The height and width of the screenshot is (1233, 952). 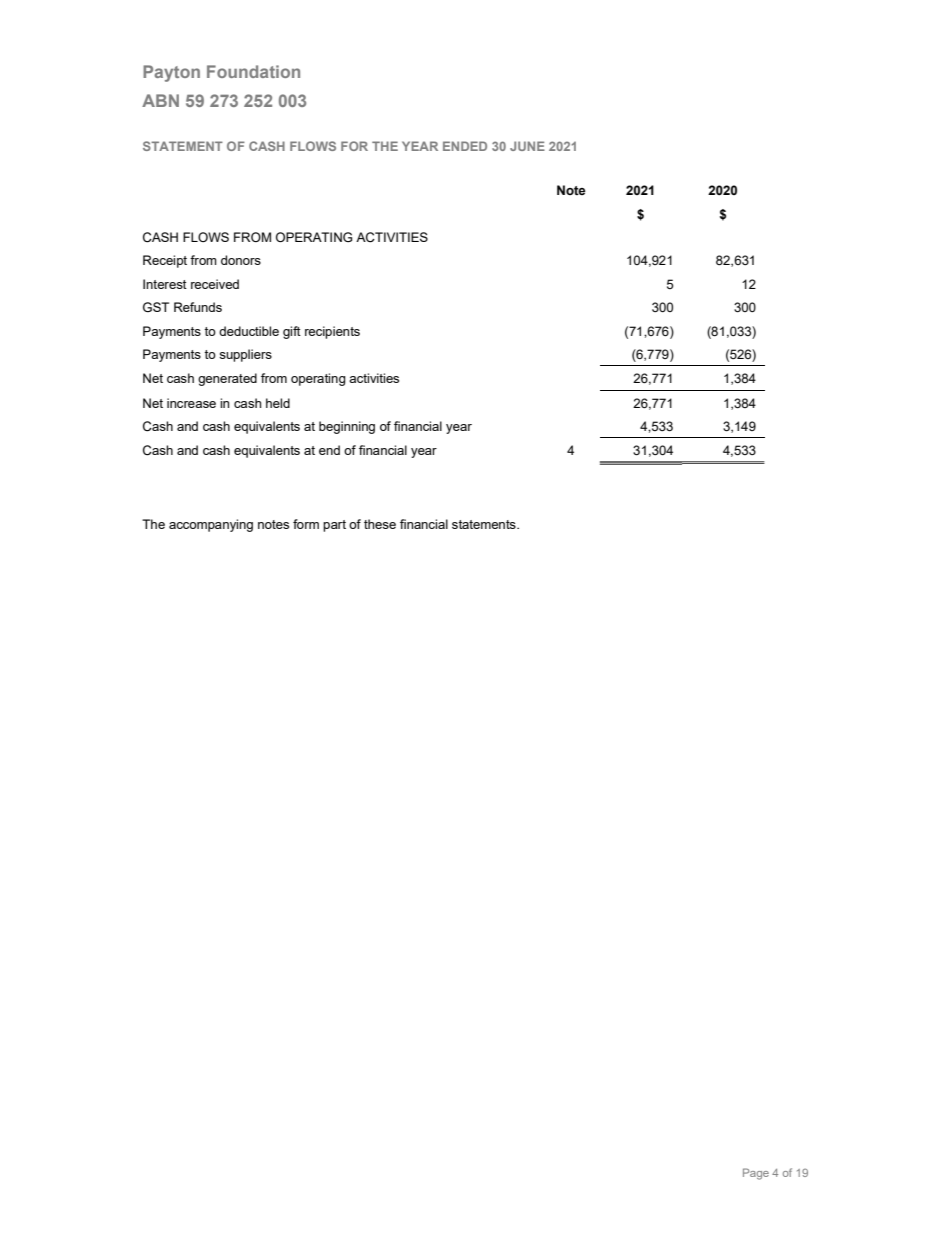 I want to click on ENDED, so click(x=465, y=146).
